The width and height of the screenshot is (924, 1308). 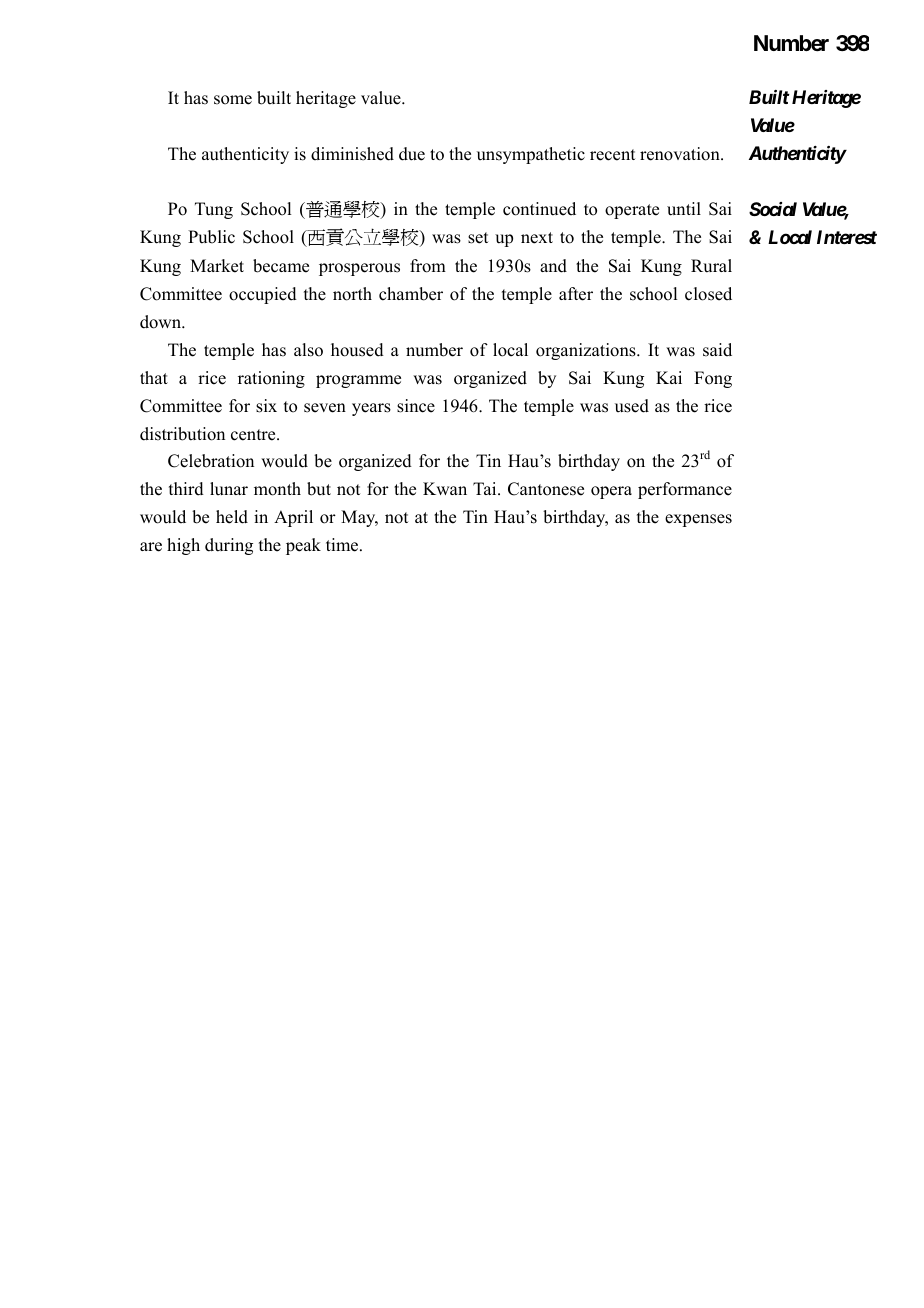 I want to click on occupied, so click(x=263, y=295).
